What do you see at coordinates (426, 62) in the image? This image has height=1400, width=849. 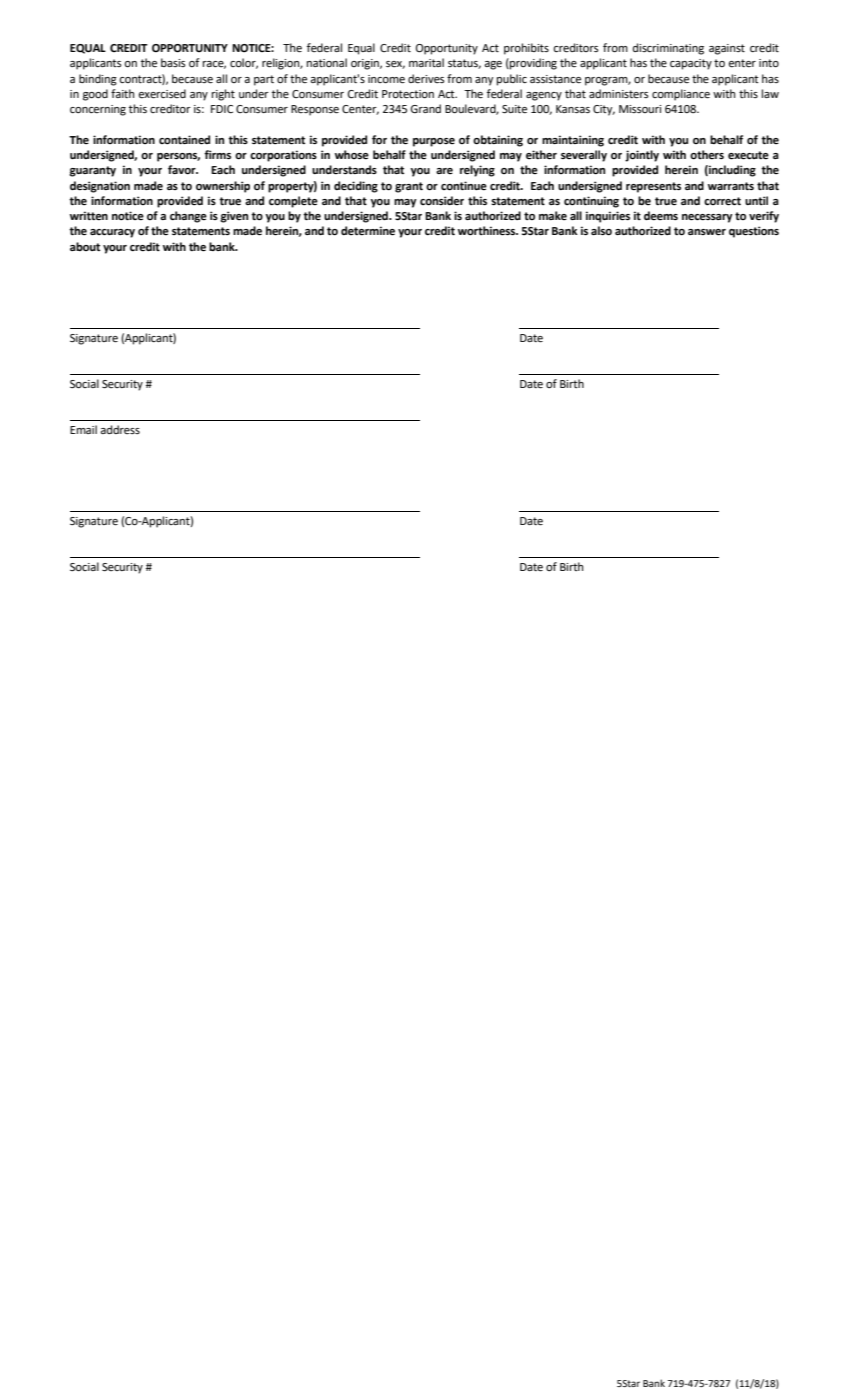 I see `marital` at bounding box center [426, 62].
